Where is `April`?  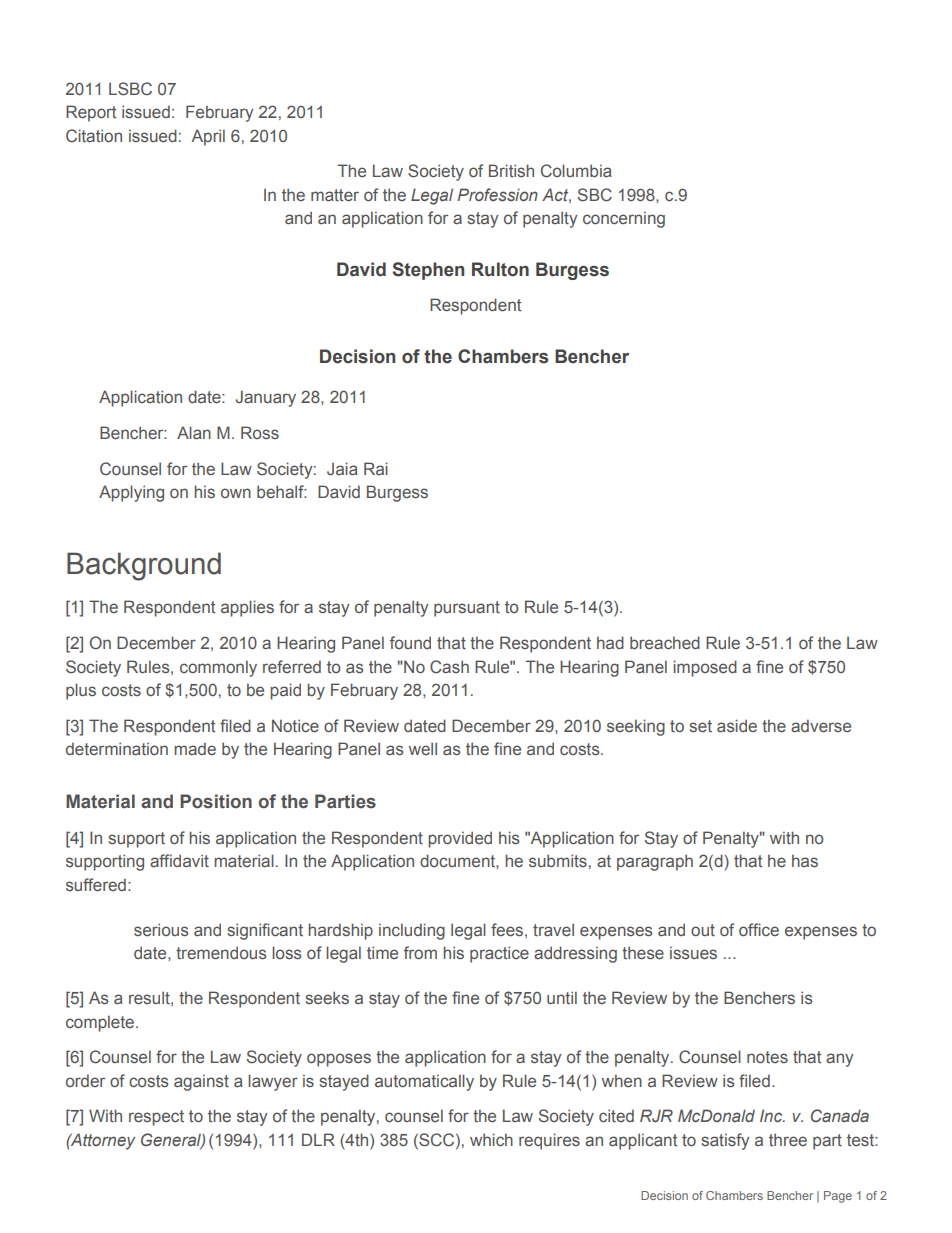 April is located at coordinates (208, 137).
